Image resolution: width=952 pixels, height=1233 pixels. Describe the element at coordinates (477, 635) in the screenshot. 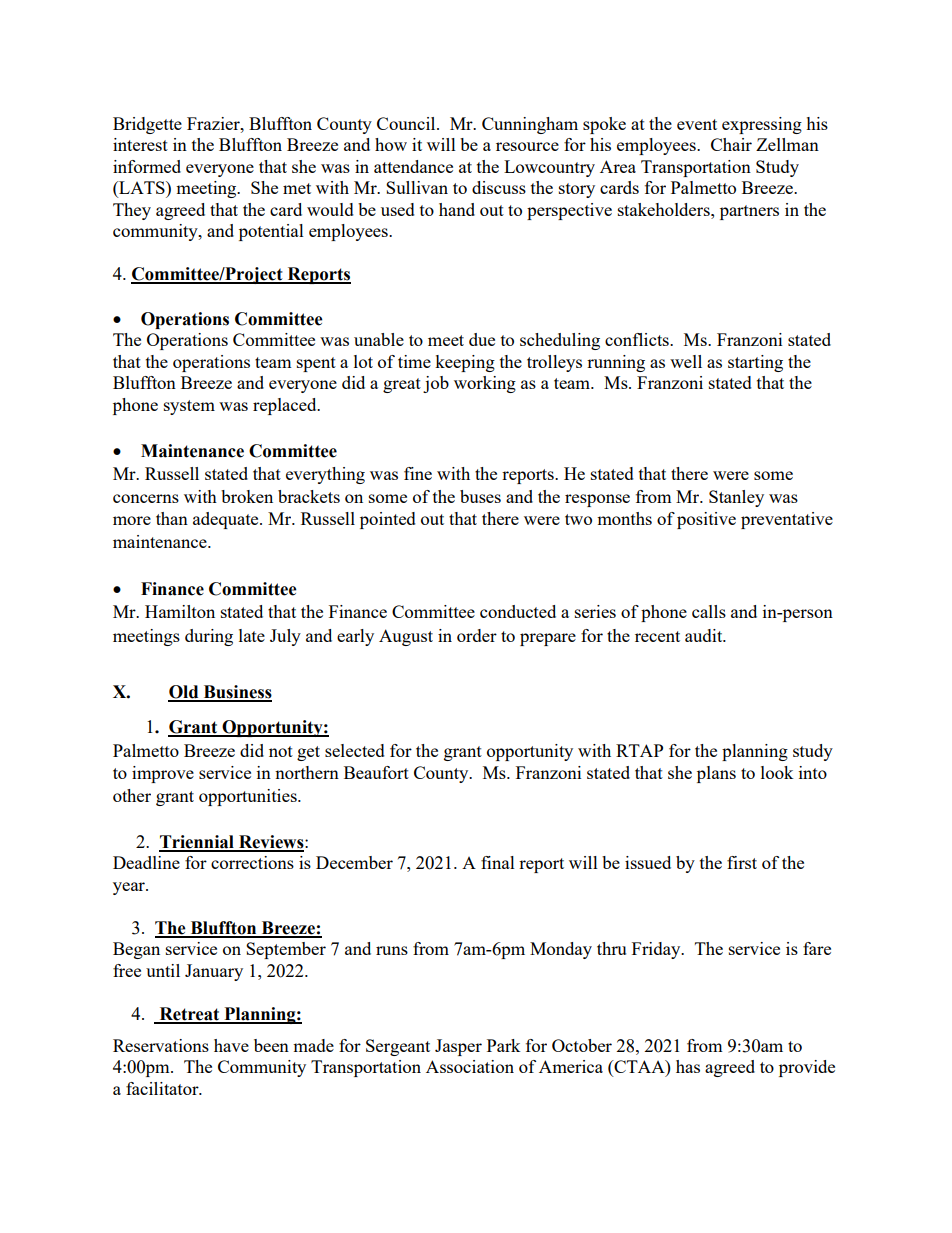

I see `order` at that location.
